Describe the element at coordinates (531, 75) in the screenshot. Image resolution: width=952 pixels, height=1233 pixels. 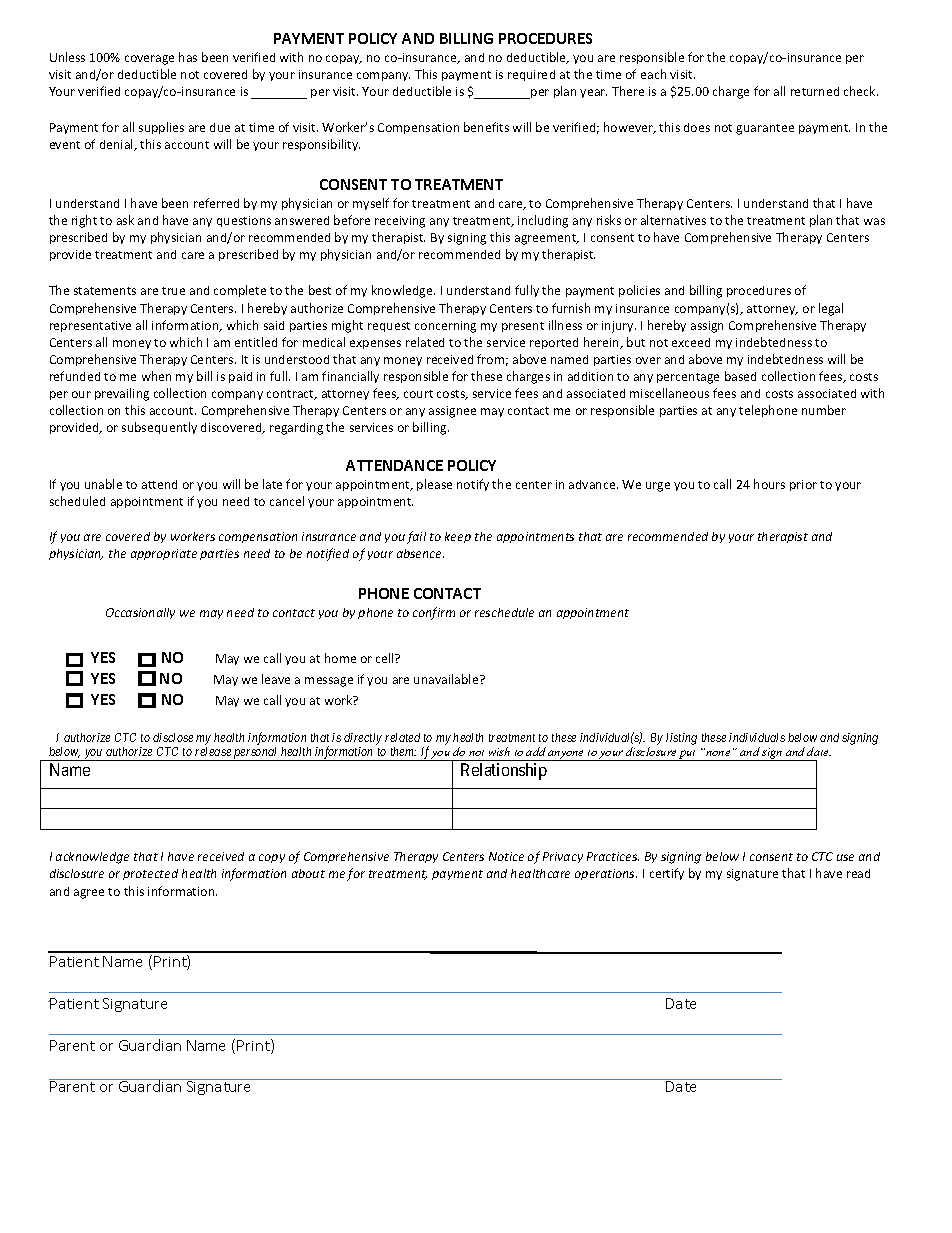
I see `required` at that location.
